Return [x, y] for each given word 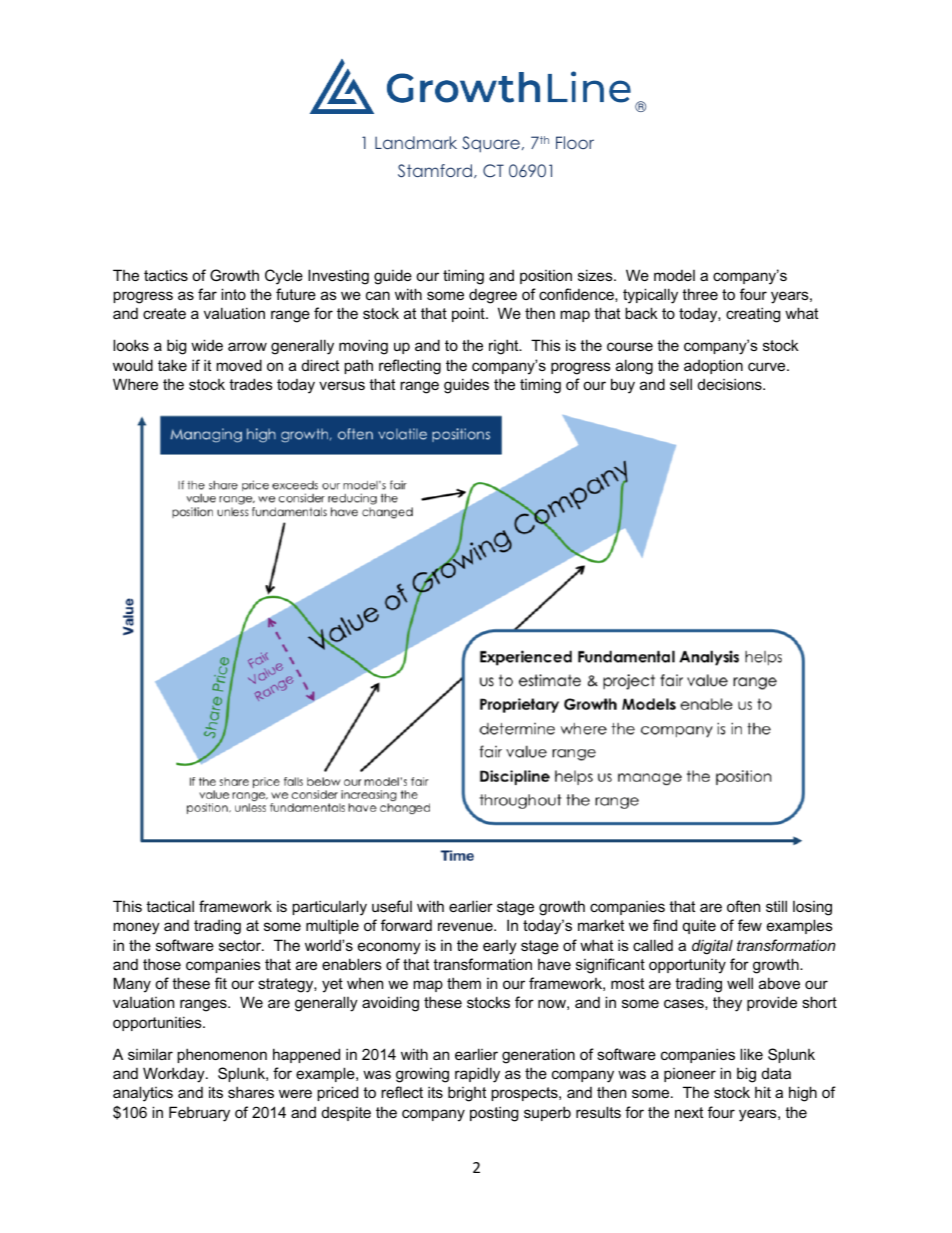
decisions [731, 384]
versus [342, 385]
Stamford [435, 171]
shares [251, 1092]
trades [251, 384]
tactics [166, 275]
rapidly [477, 1075]
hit [763, 1092]
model [674, 275]
